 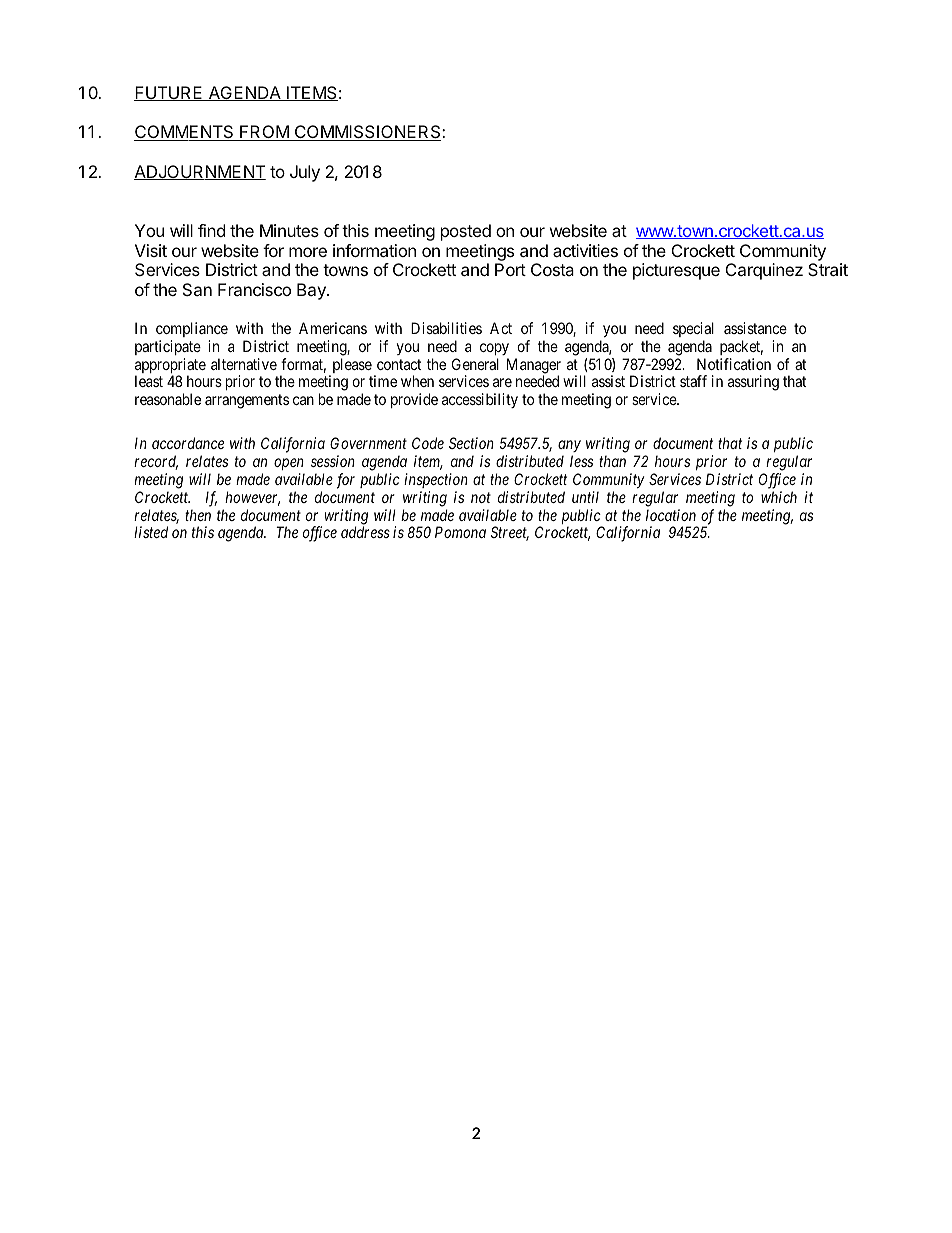 What do you see at coordinates (169, 93) in the page?
I see `FUTURE` at bounding box center [169, 93].
